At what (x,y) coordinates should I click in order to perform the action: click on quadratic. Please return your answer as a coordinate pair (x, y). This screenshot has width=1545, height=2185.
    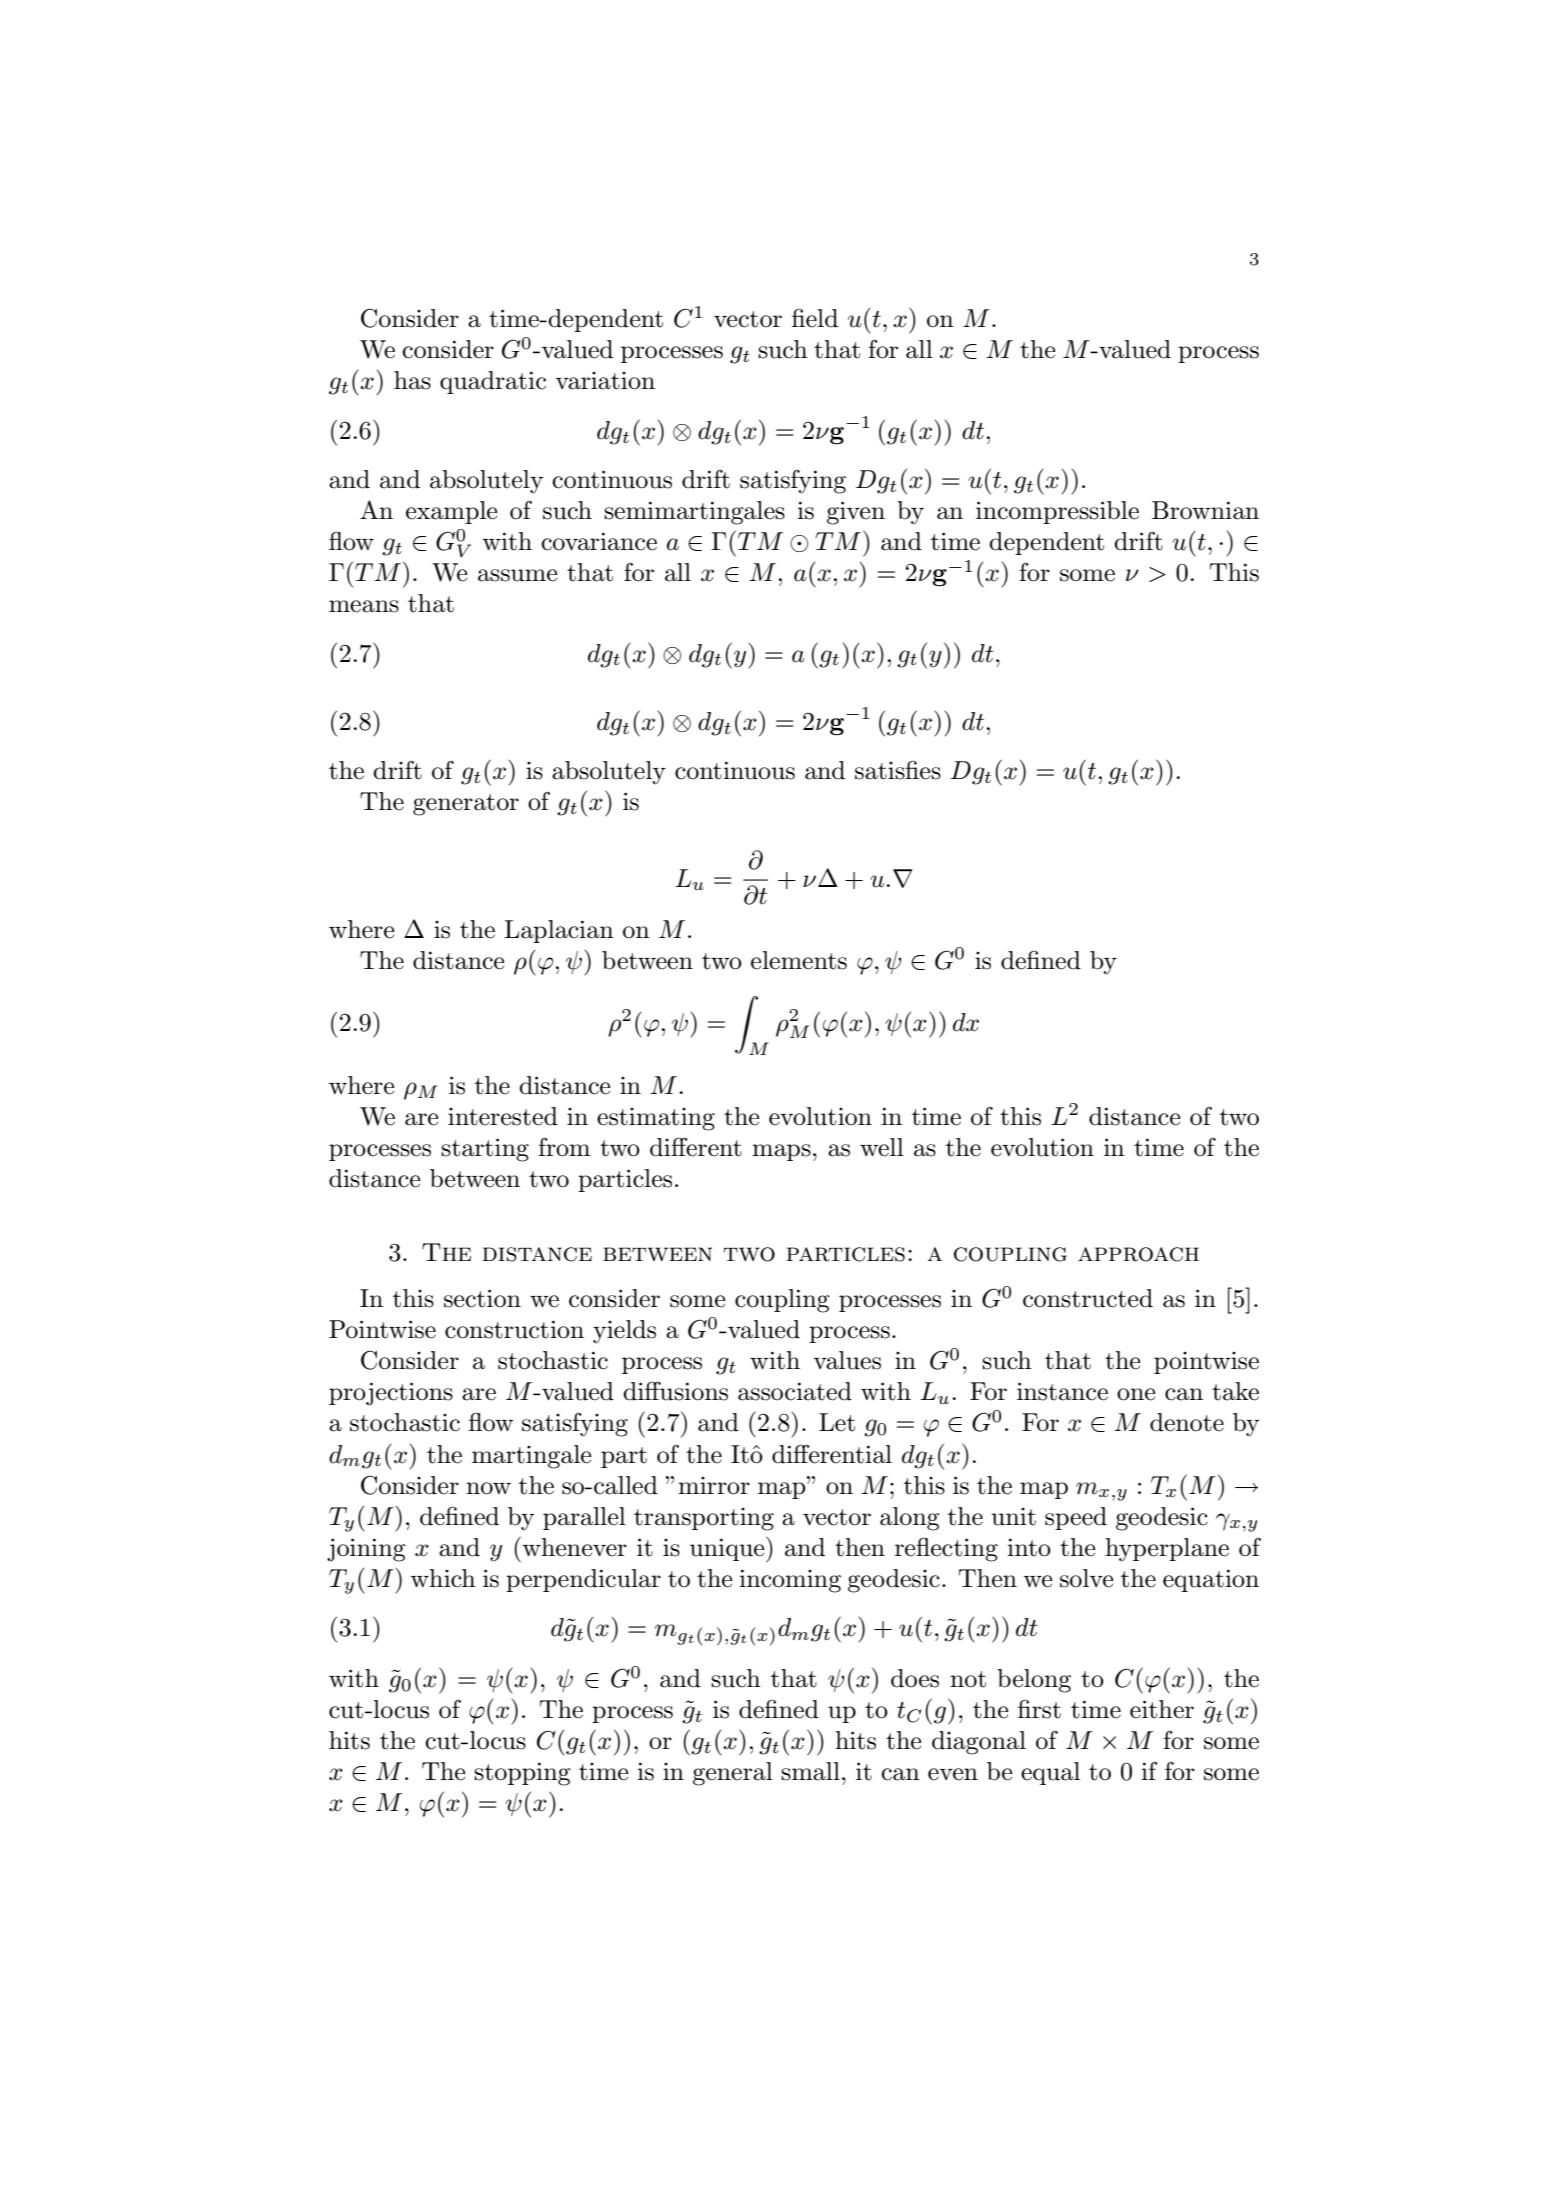
    Looking at the image, I should click on (493, 382).
